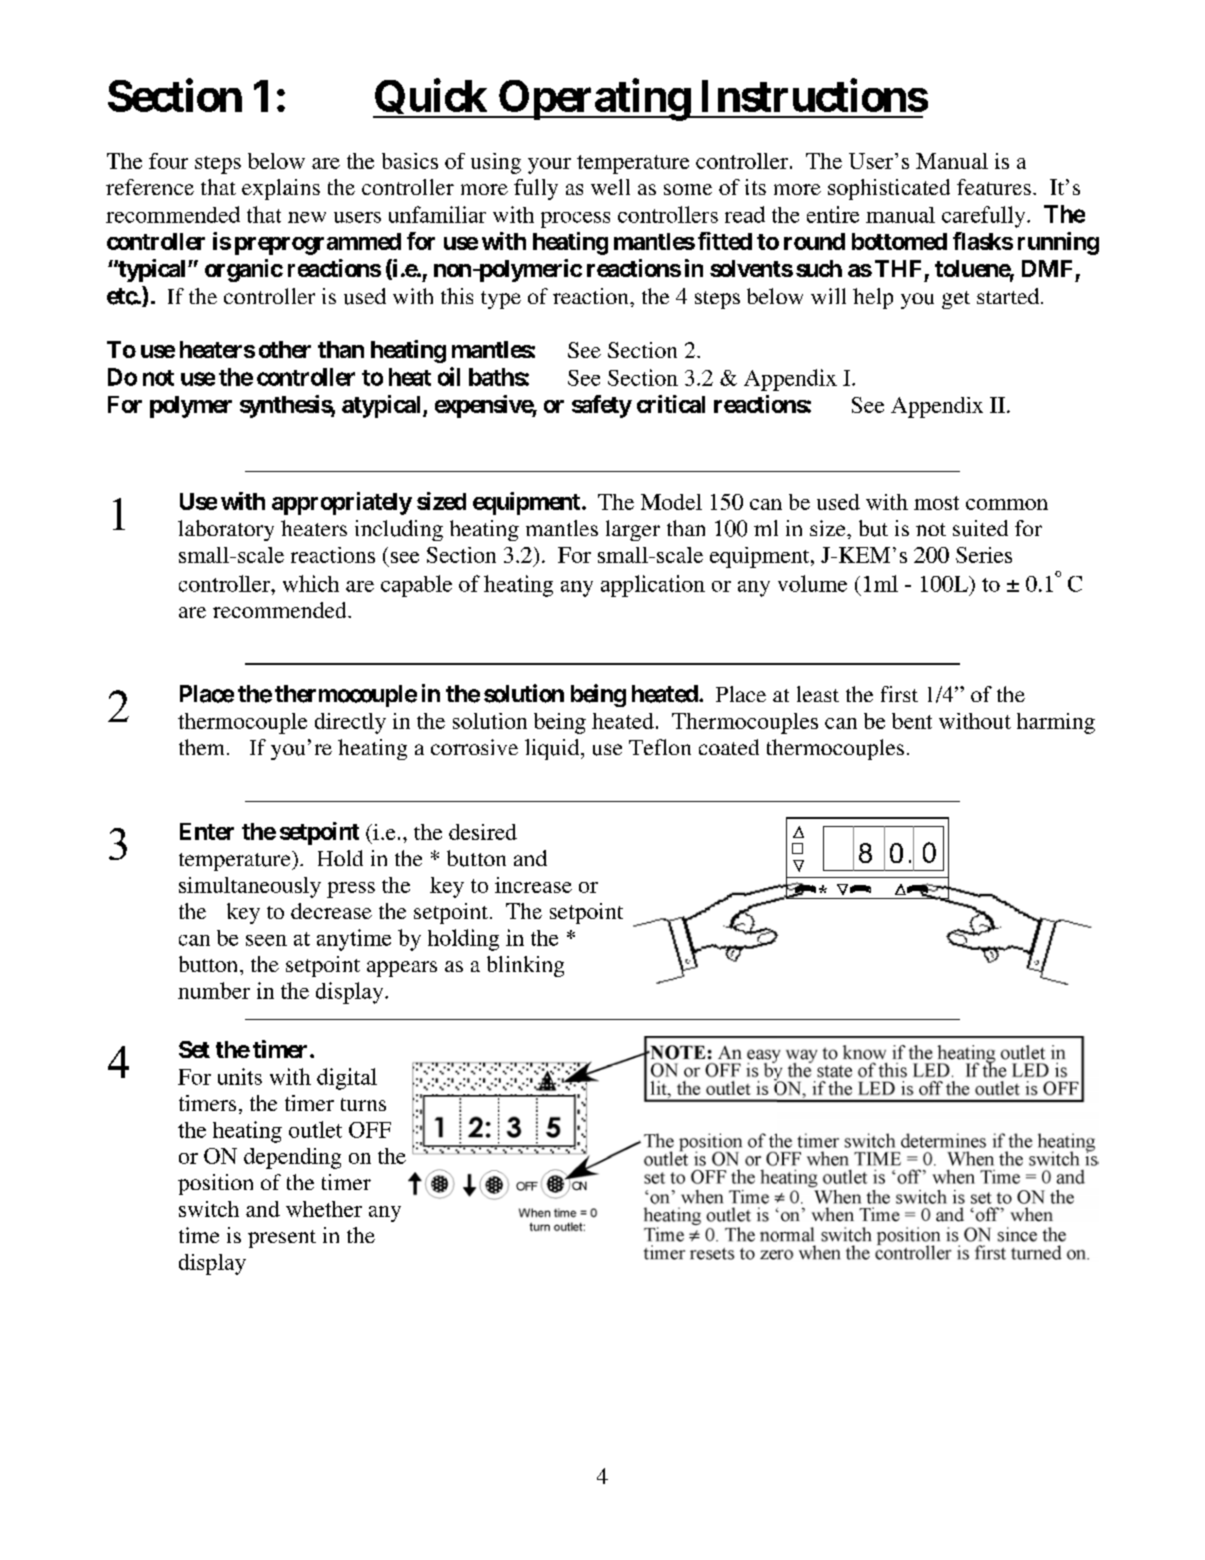 The width and height of the page is (1205, 1560). I want to click on explains, so click(281, 189).
